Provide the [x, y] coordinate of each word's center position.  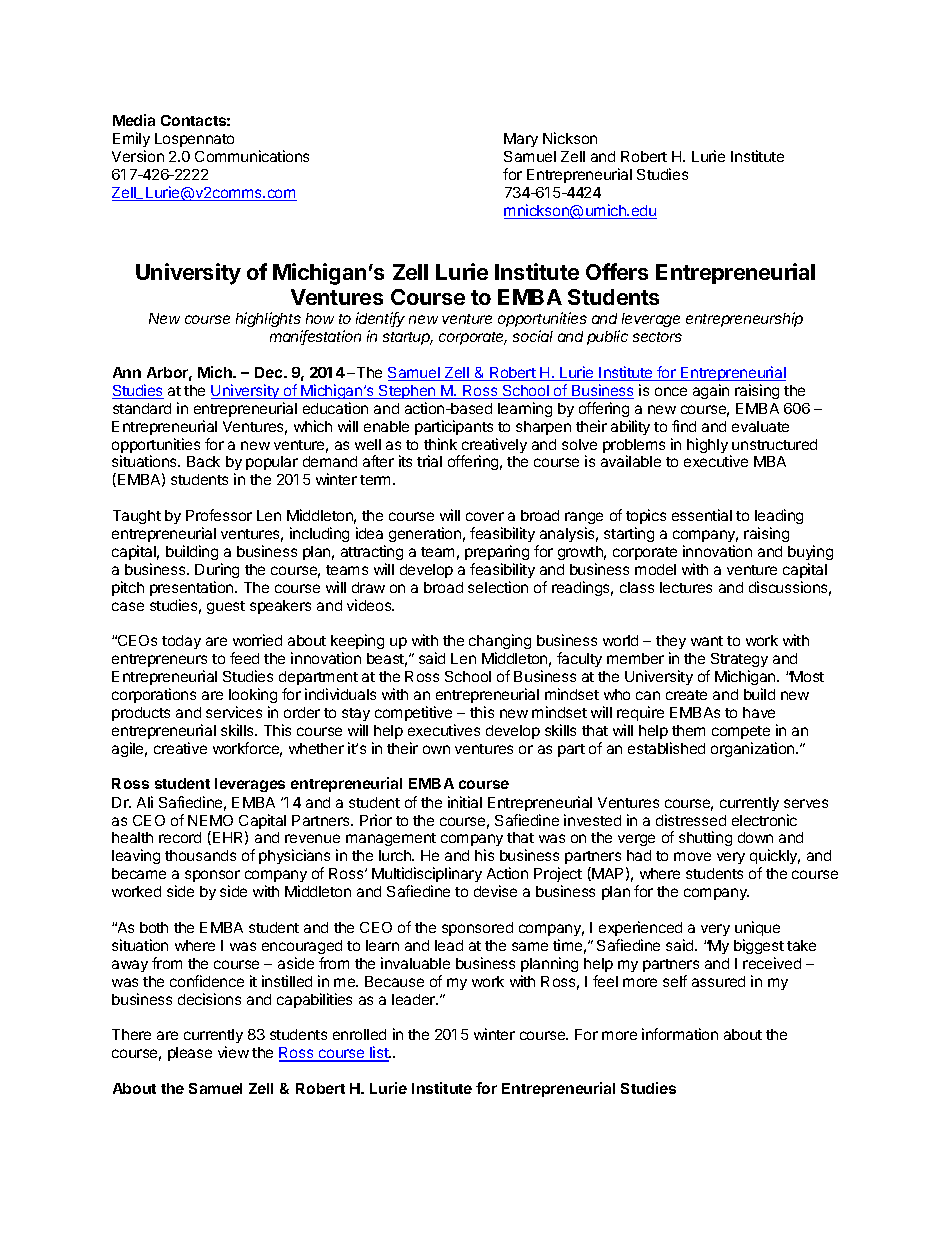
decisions [209, 999]
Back [203, 461]
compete [741, 732]
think [440, 444]
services [234, 712]
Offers [617, 271]
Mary [521, 140]
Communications [252, 156]
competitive [413, 713]
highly [707, 445]
